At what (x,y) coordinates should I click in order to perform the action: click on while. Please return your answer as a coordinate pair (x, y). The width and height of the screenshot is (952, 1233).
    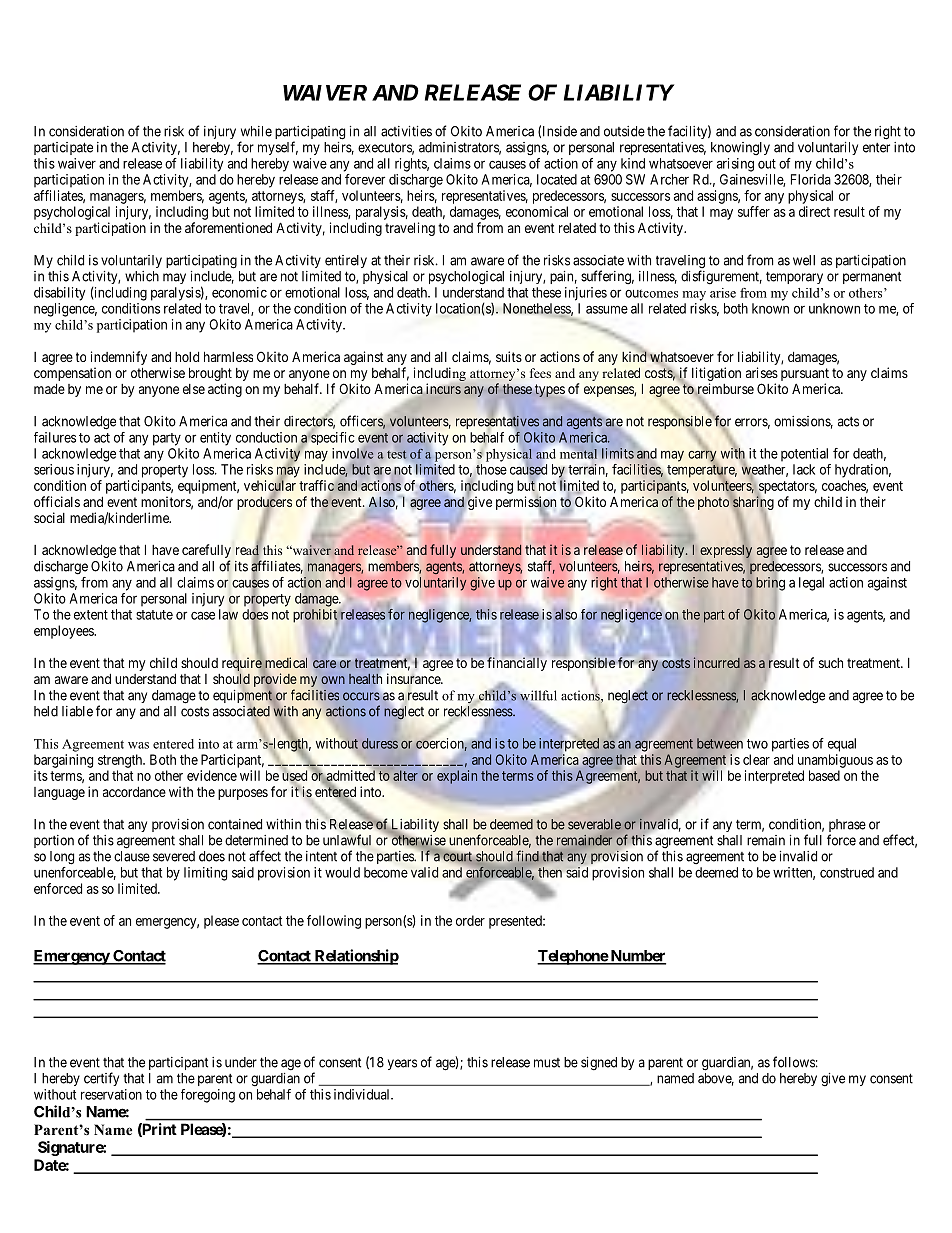
    Looking at the image, I should click on (256, 131).
